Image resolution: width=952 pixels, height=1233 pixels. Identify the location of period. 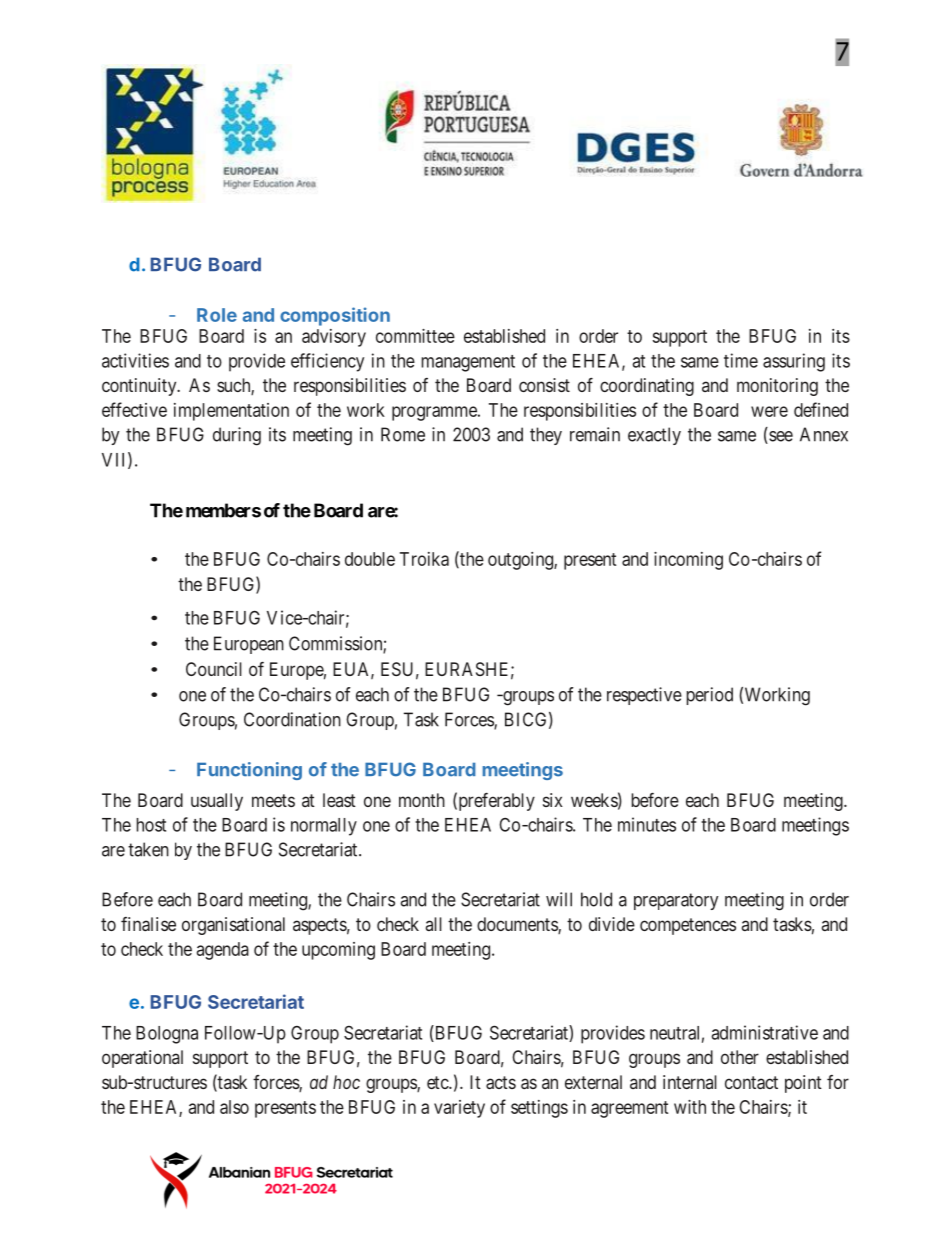
(709, 696).
